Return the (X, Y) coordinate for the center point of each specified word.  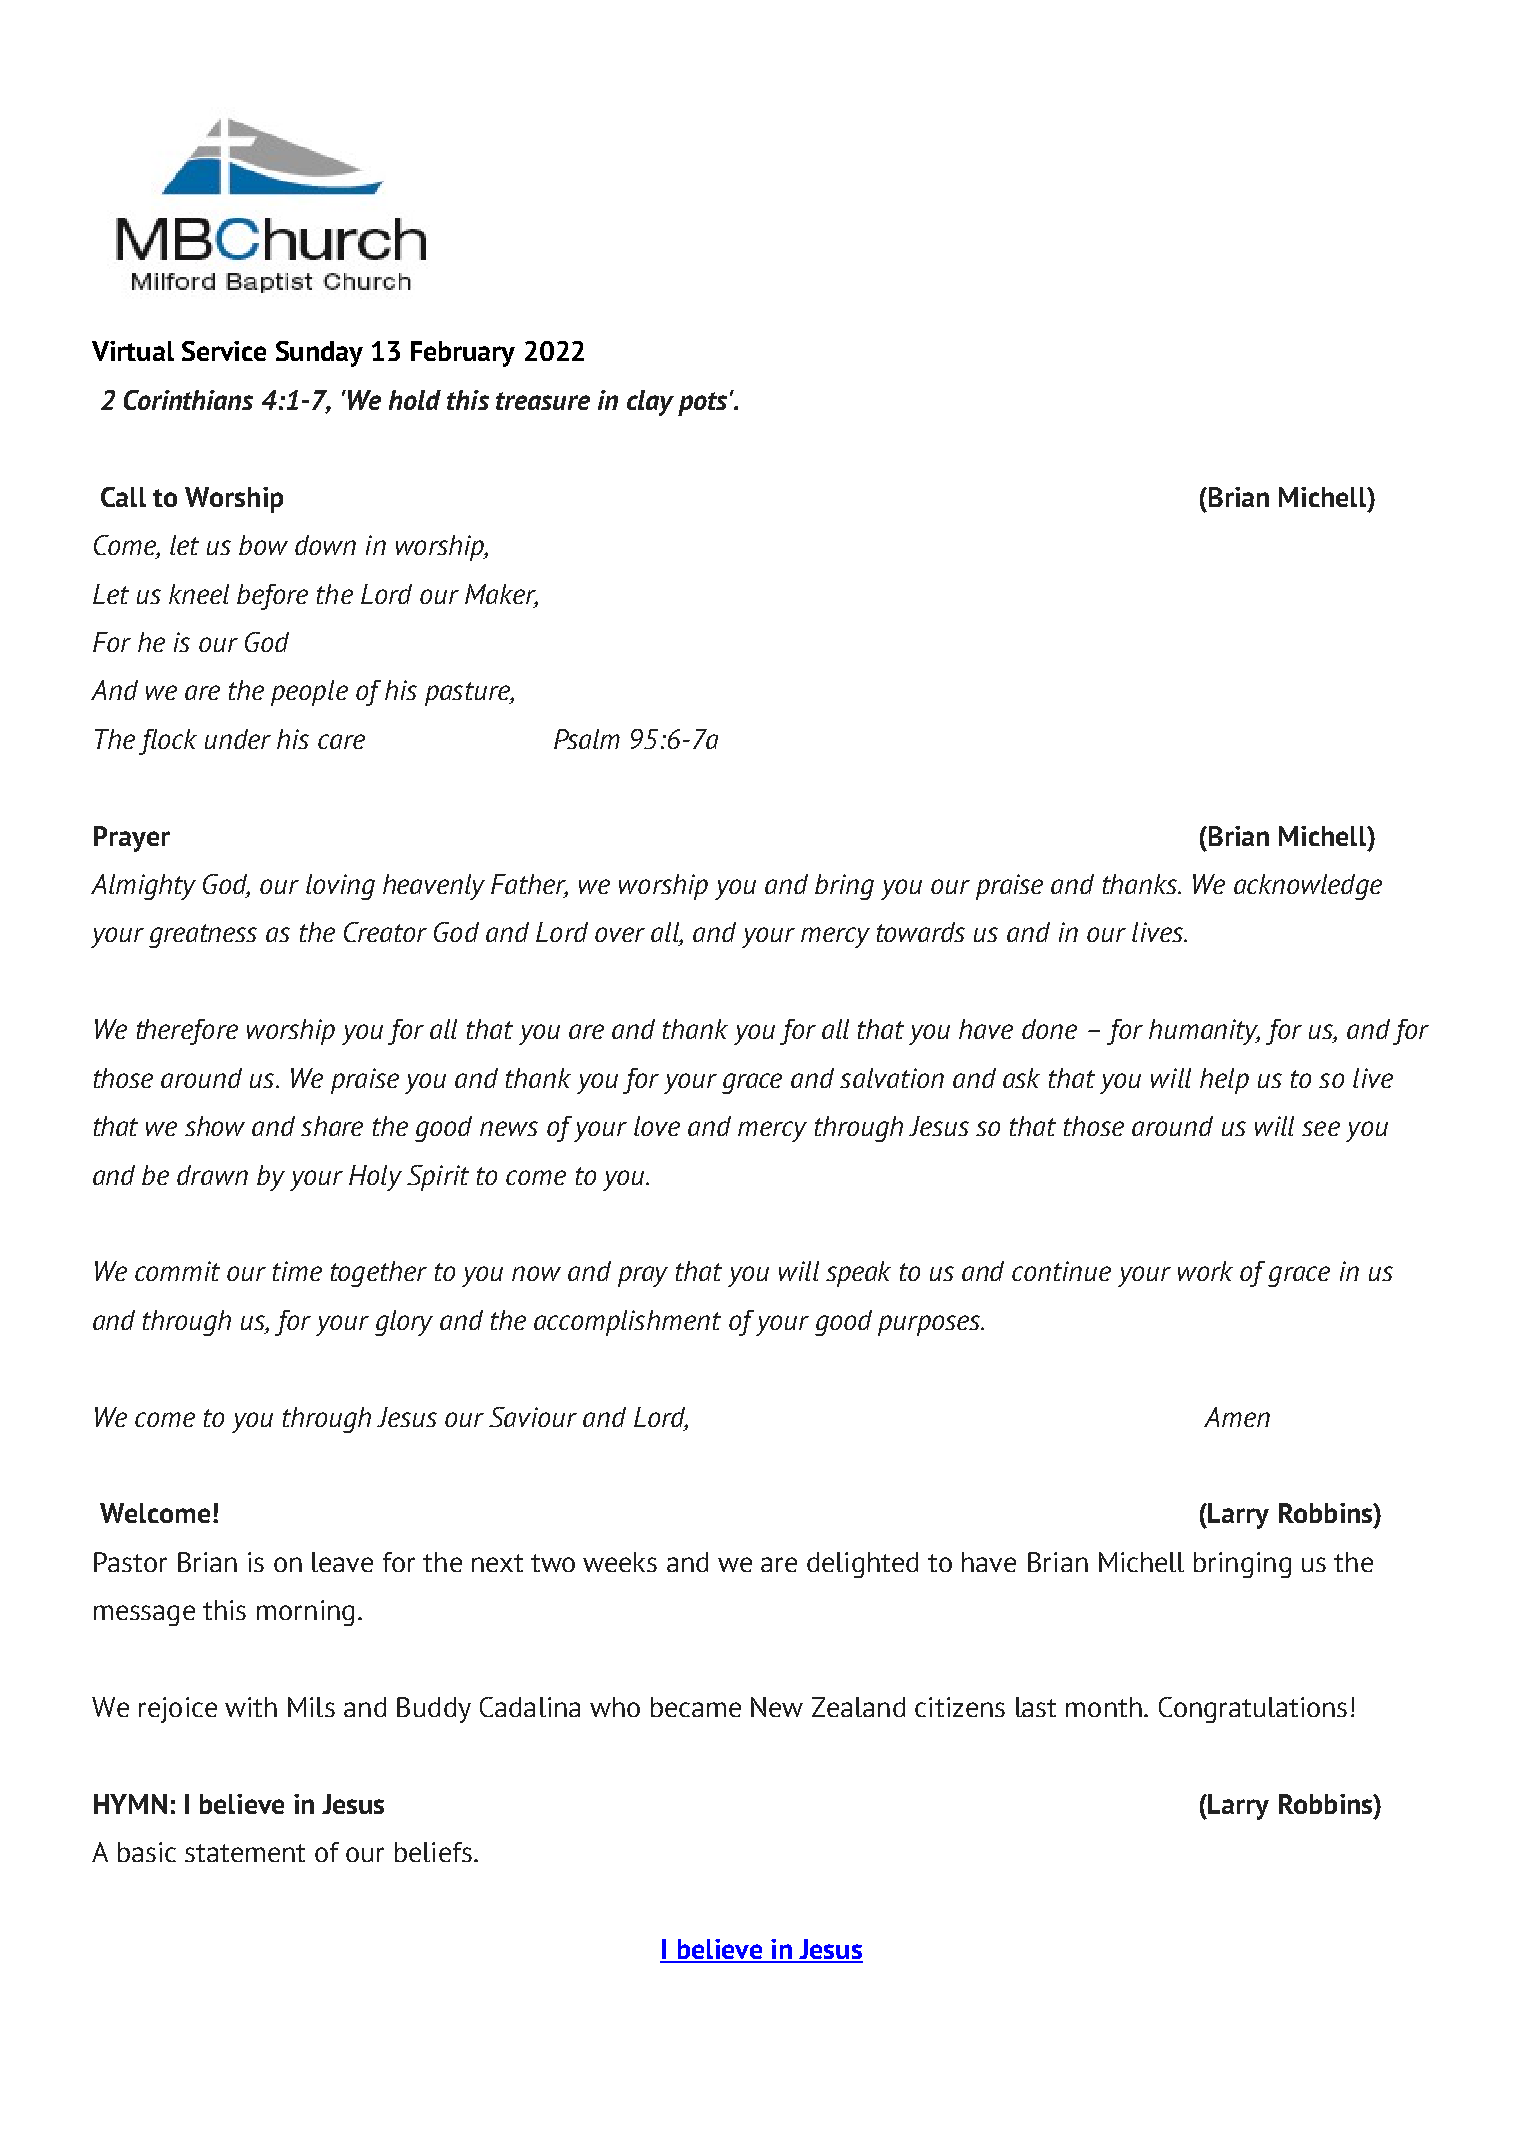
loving (340, 887)
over (620, 934)
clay (650, 403)
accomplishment (627, 1323)
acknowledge (1308, 887)
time (297, 1271)
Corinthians (188, 400)
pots (702, 404)
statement (245, 1853)
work (1205, 1271)
